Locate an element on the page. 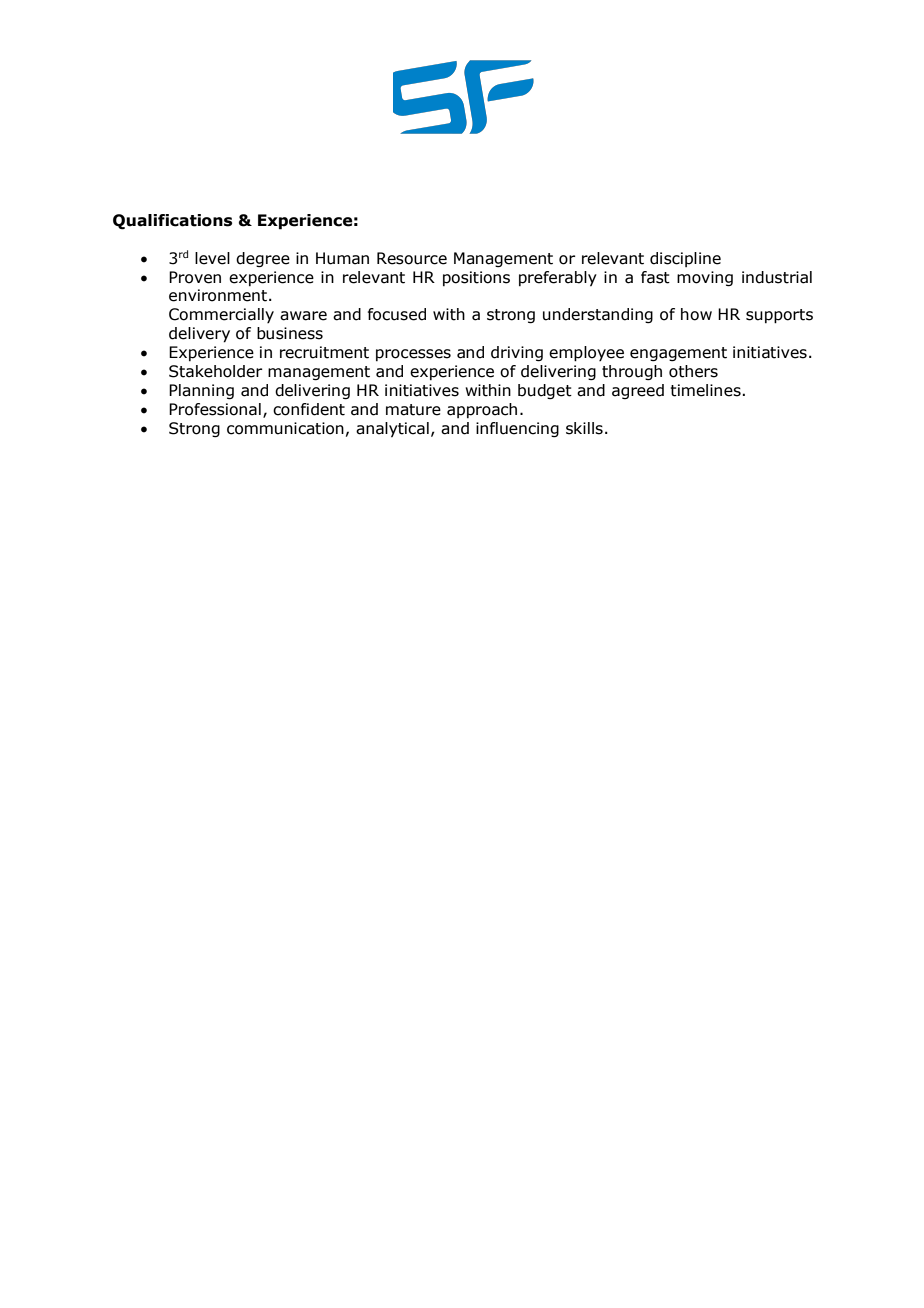  Qualifications is located at coordinates (172, 222).
